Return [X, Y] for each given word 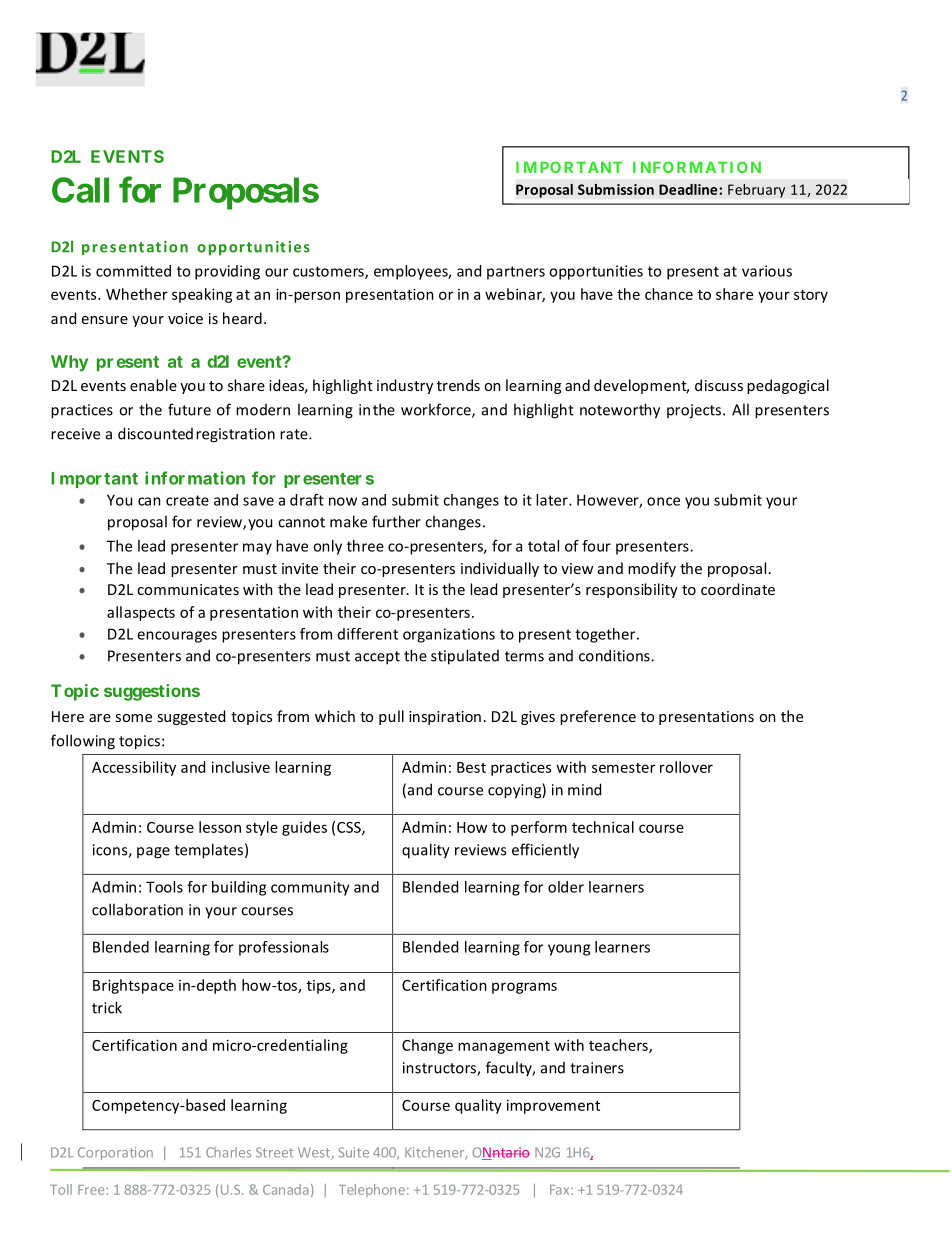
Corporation [115, 1153]
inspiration [445, 718]
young [569, 950]
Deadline [689, 189]
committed [133, 271]
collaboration [137, 909]
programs [524, 988]
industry [405, 386]
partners [516, 273]
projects [694, 411]
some [133, 718]
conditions [615, 655]
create [187, 500]
